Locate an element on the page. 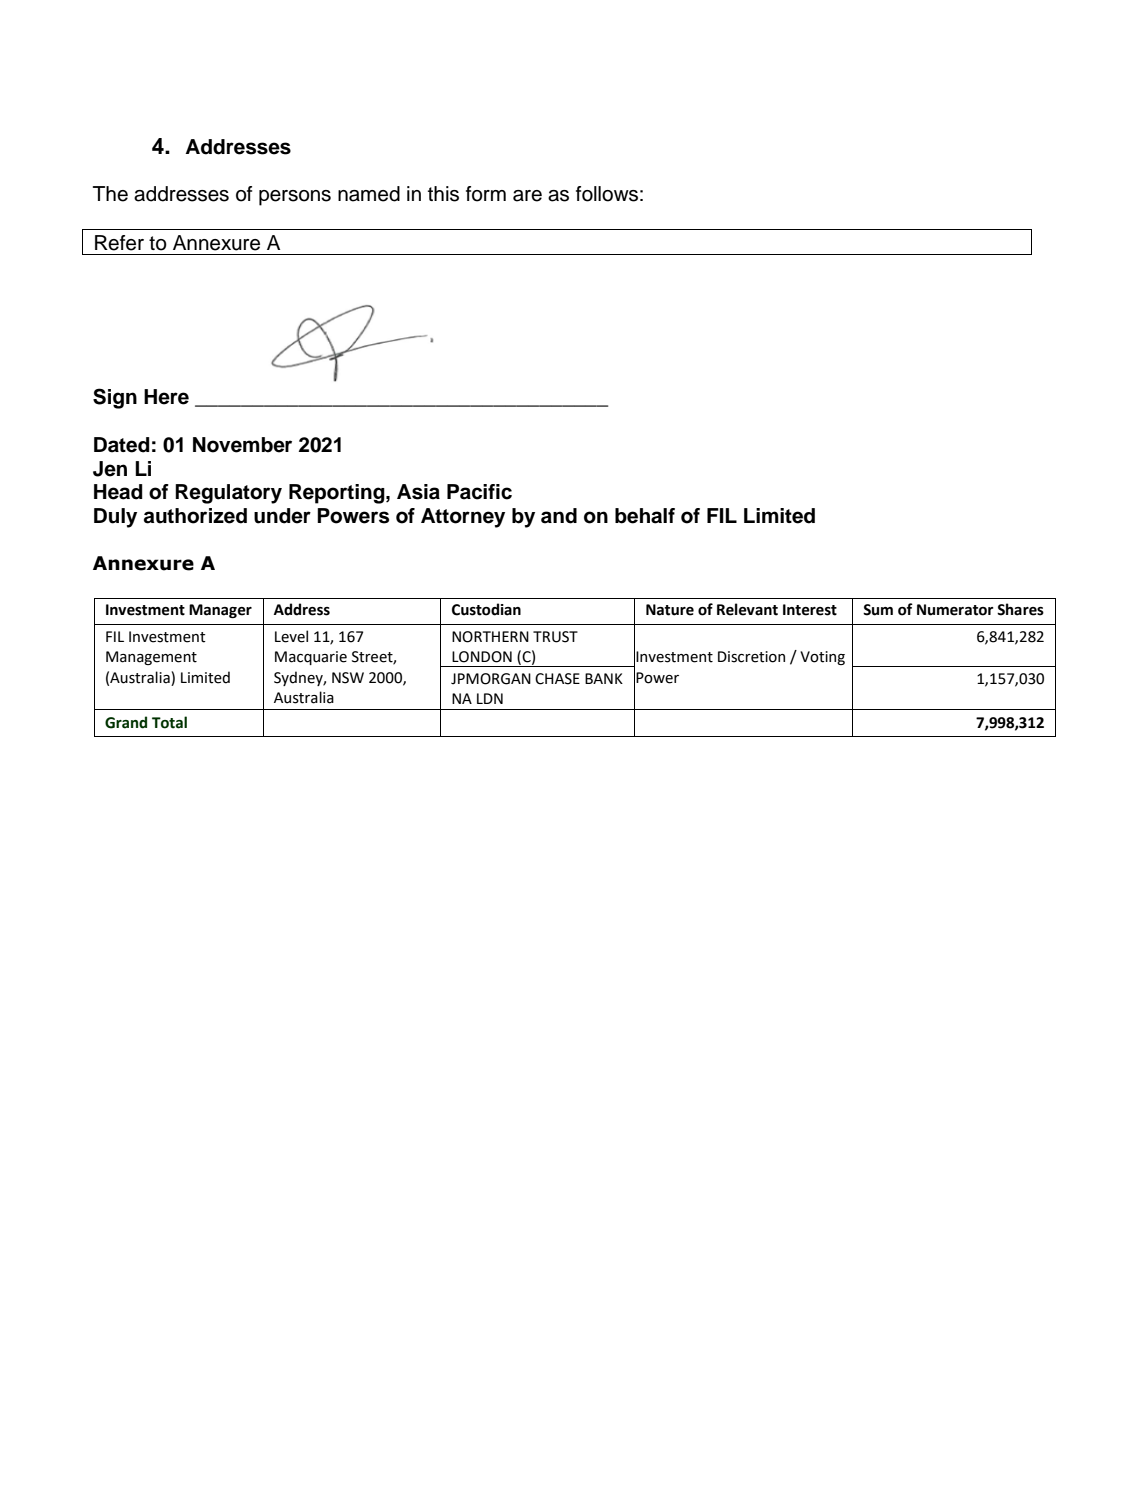  November is located at coordinates (242, 445).
